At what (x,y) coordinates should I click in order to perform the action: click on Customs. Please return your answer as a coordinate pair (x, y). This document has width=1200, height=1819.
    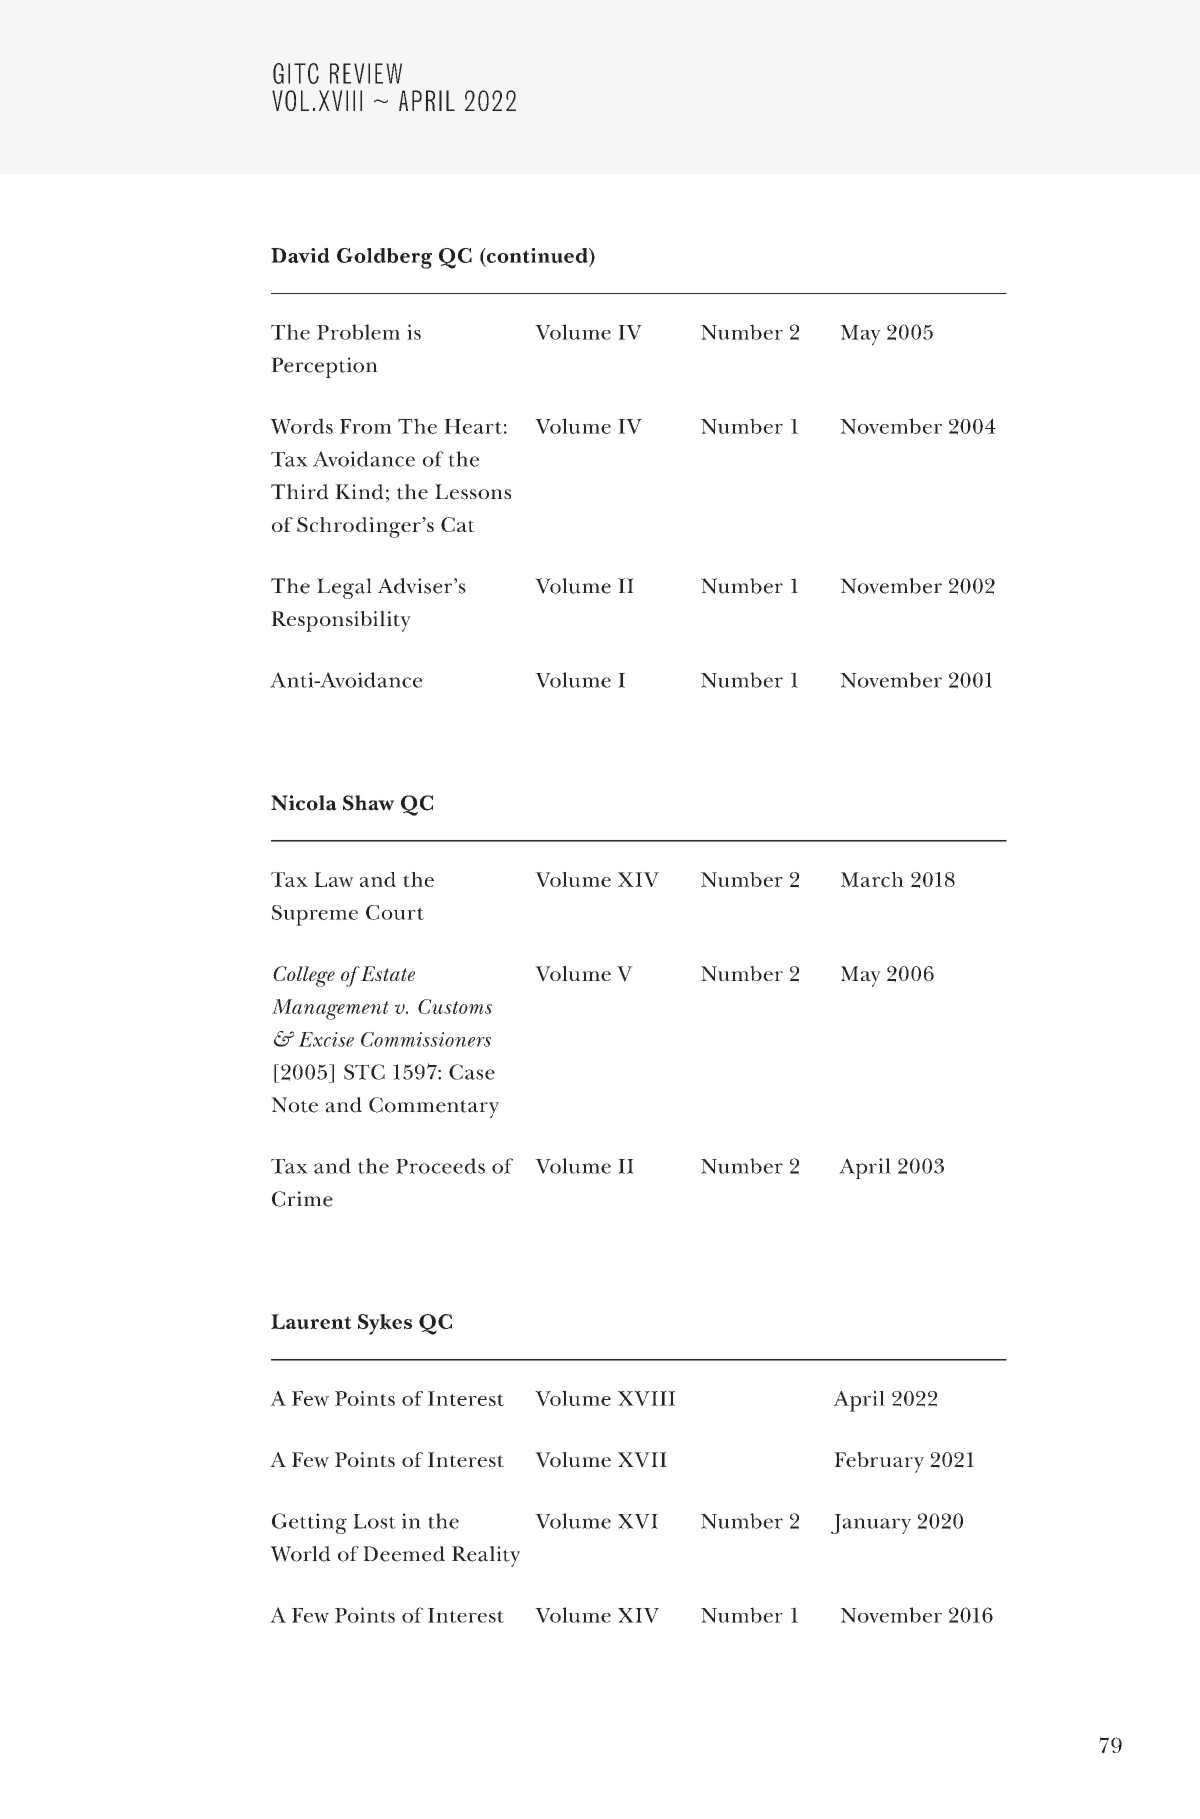
    Looking at the image, I should click on (455, 1006).
